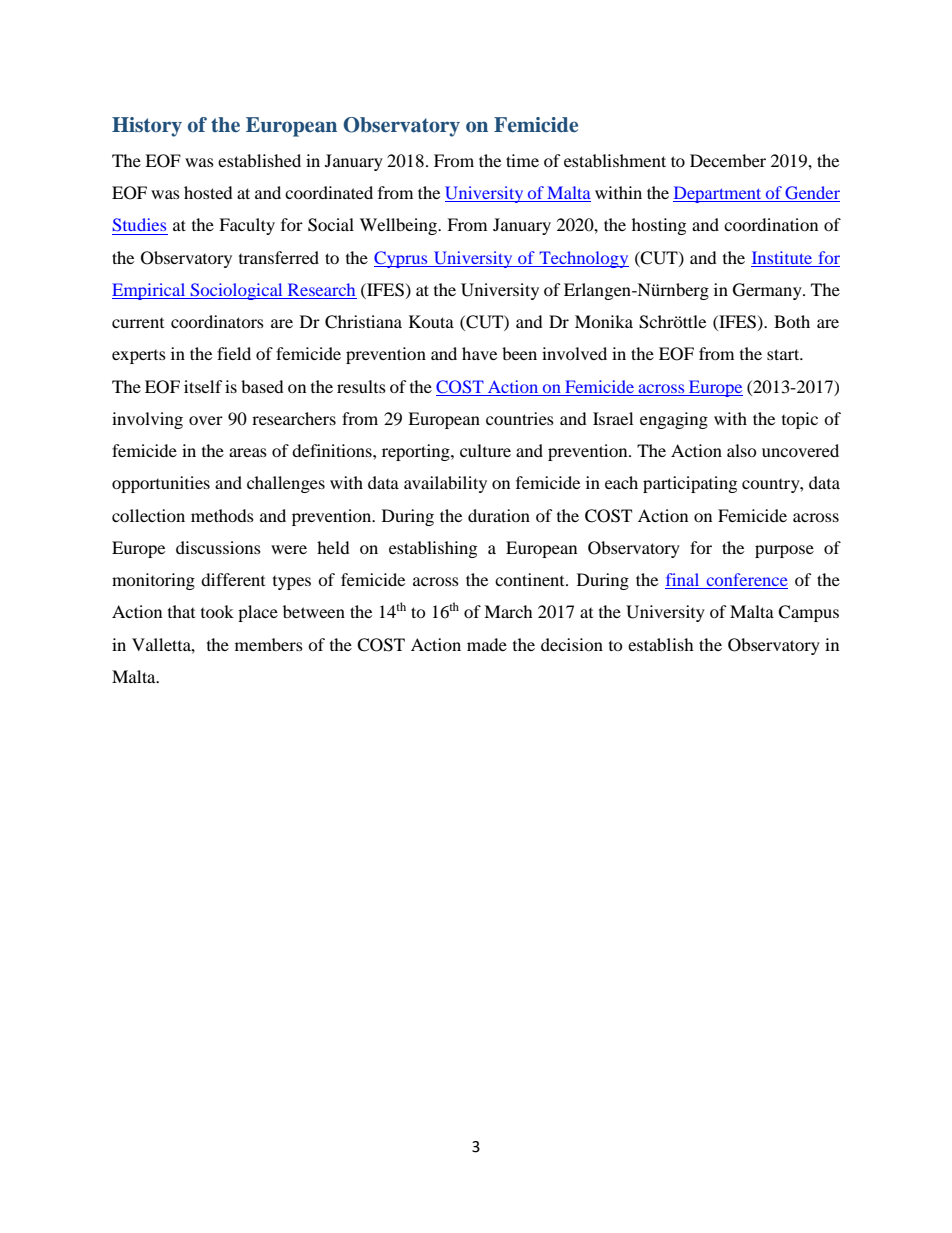 Image resolution: width=952 pixels, height=1233 pixels. I want to click on Campus, so click(808, 613).
